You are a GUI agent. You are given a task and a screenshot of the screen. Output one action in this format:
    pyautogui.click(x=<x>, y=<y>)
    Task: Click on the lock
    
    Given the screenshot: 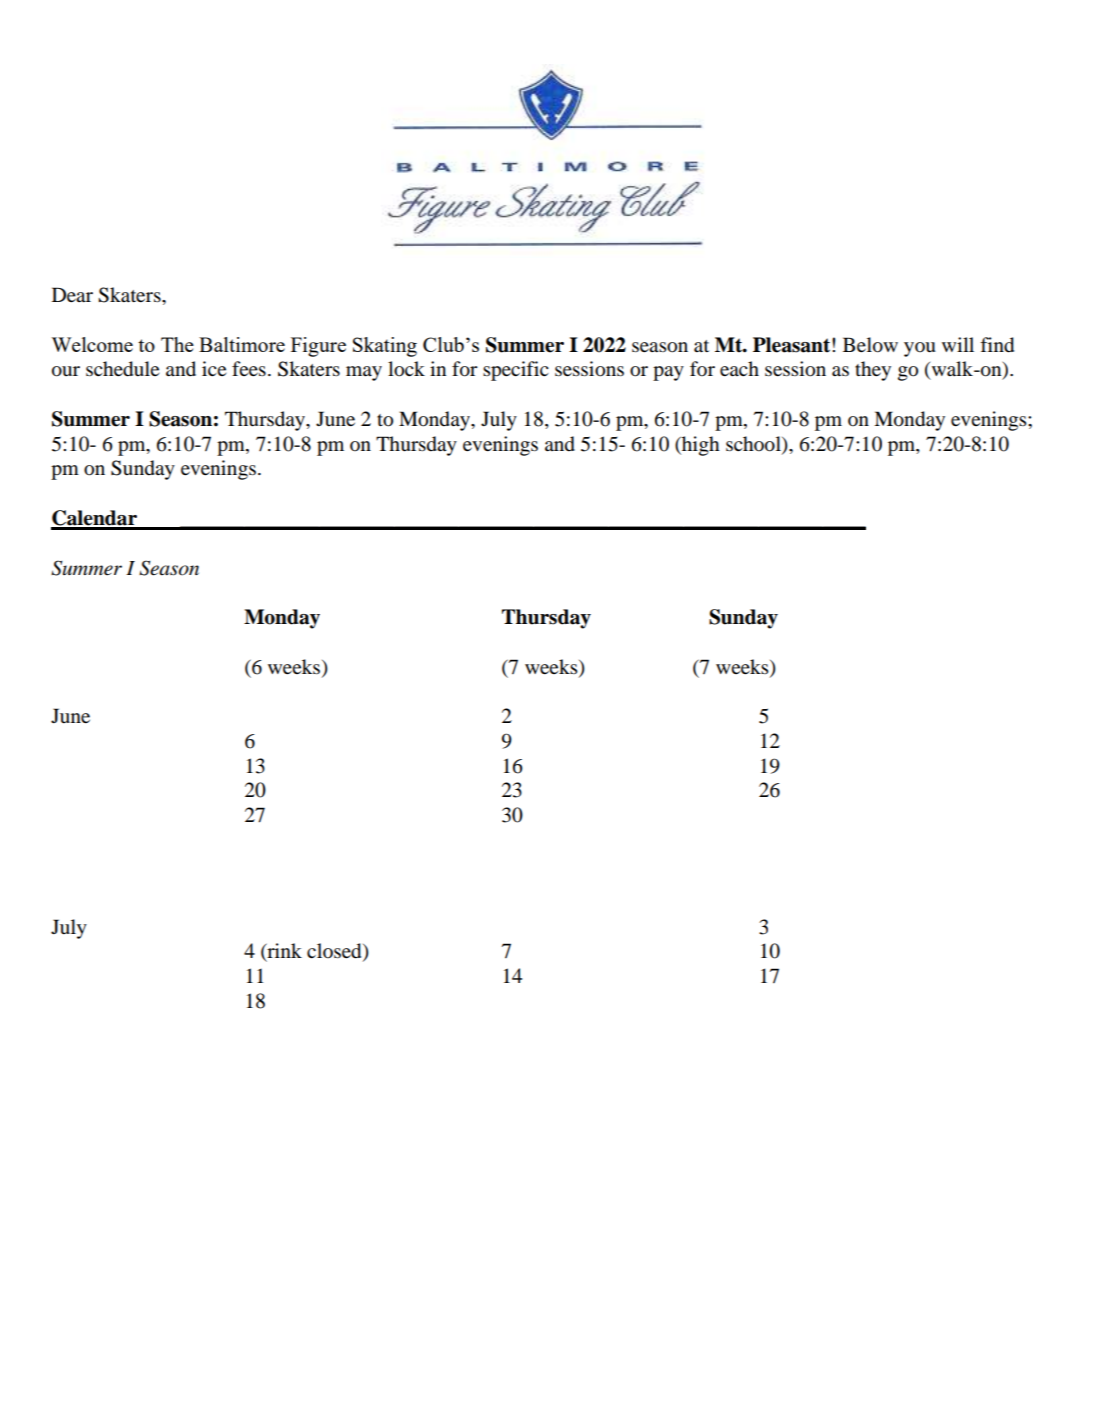 What is the action you would take?
    pyautogui.click(x=406, y=369)
